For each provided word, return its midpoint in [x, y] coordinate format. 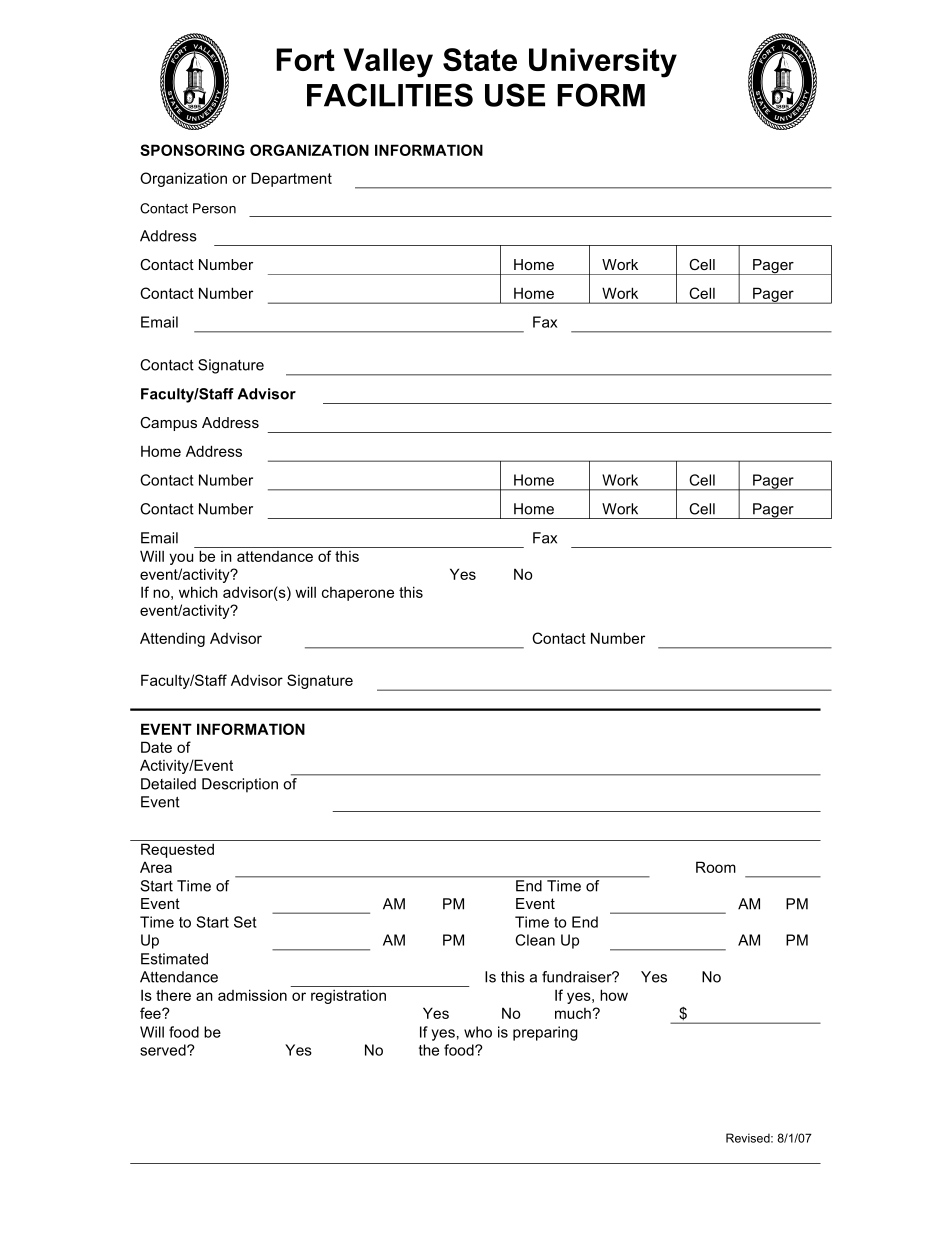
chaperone [358, 594]
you [181, 559]
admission [252, 995]
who [478, 1032]
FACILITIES [390, 95]
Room [716, 867]
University [603, 63]
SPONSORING [192, 150]
